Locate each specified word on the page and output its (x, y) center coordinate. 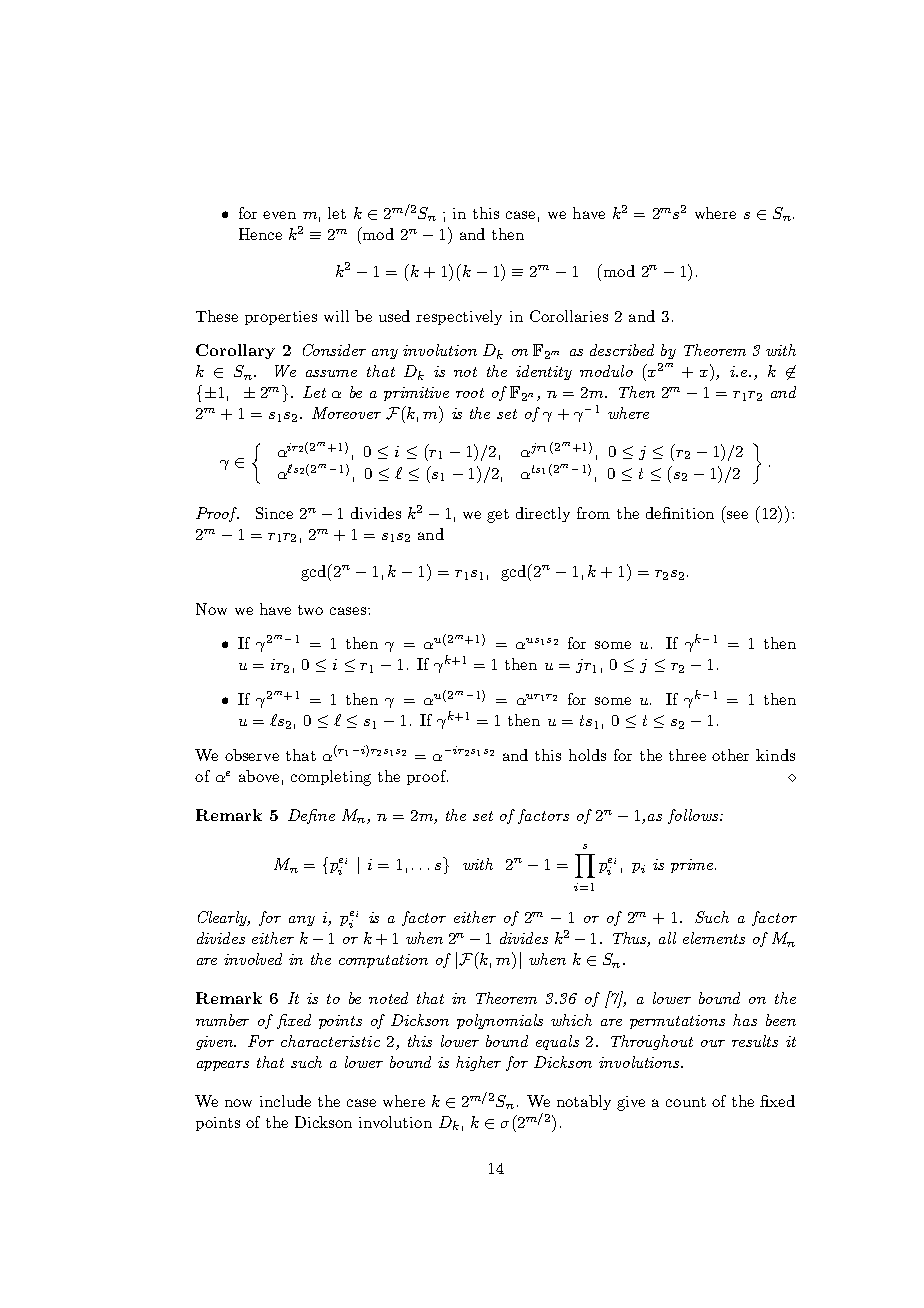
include (285, 1101)
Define (311, 816)
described (622, 350)
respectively (459, 317)
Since (274, 513)
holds (587, 755)
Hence (260, 234)
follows (694, 816)
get (498, 516)
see (737, 515)
